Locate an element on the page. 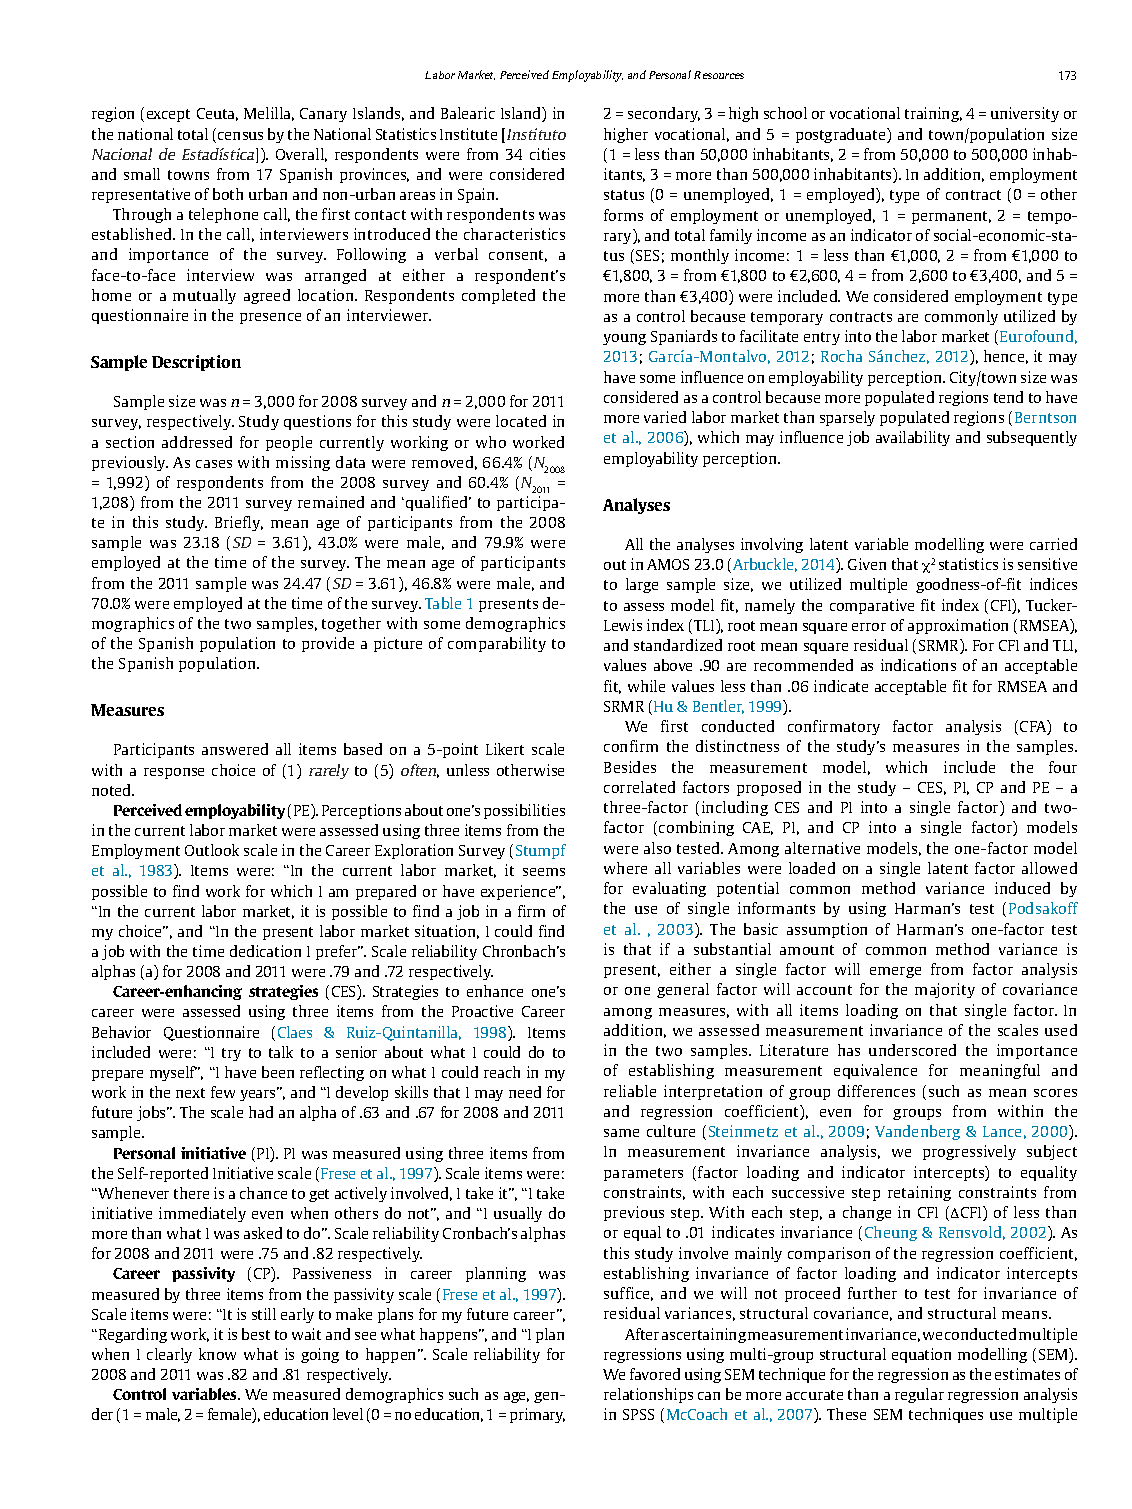 Image resolution: width=1132 pixels, height=1509 pixels. cities is located at coordinates (547, 154).
